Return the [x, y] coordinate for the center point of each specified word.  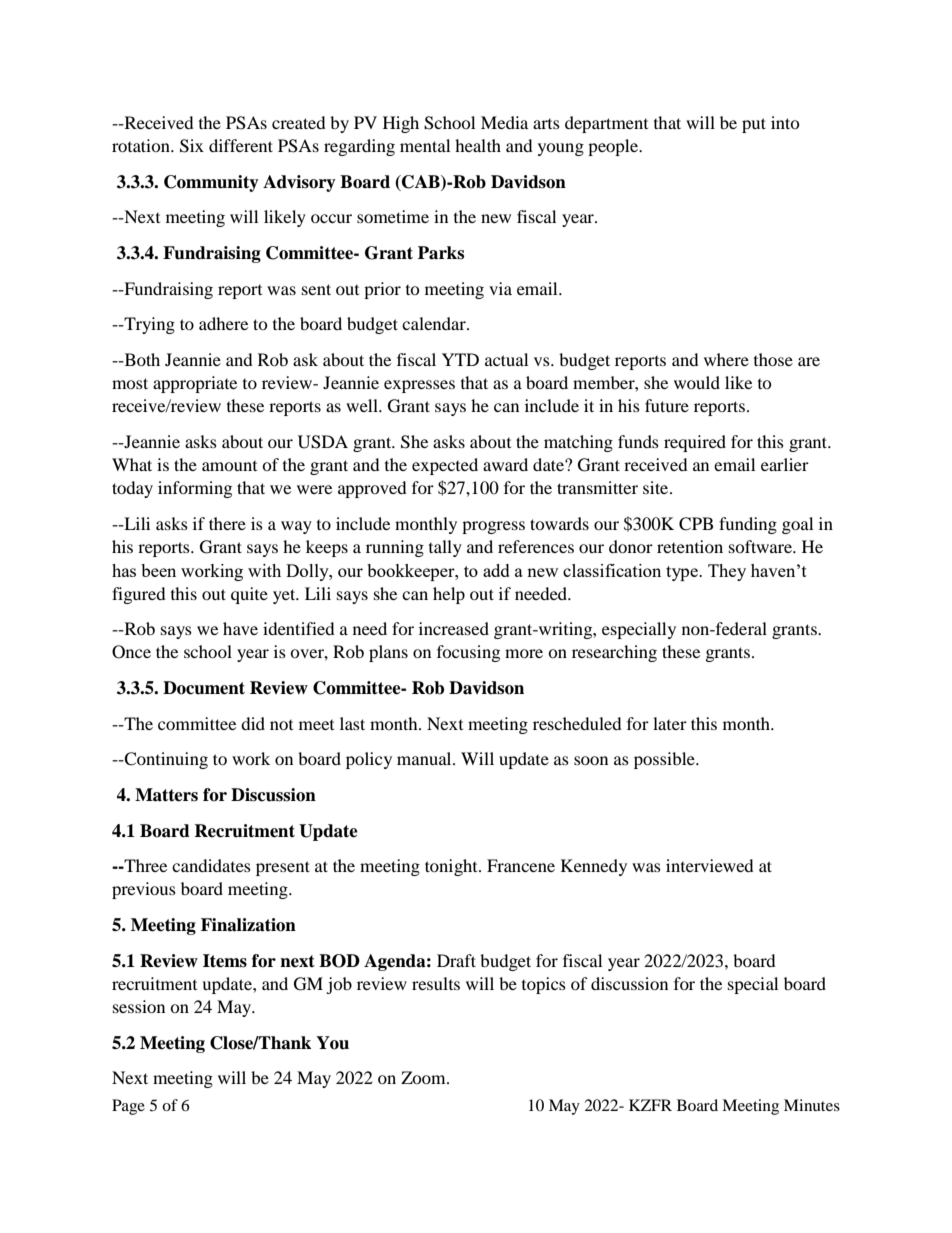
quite [249, 595]
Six [192, 146]
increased [454, 628]
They [727, 572]
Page [128, 1107]
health [478, 145]
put [754, 125]
